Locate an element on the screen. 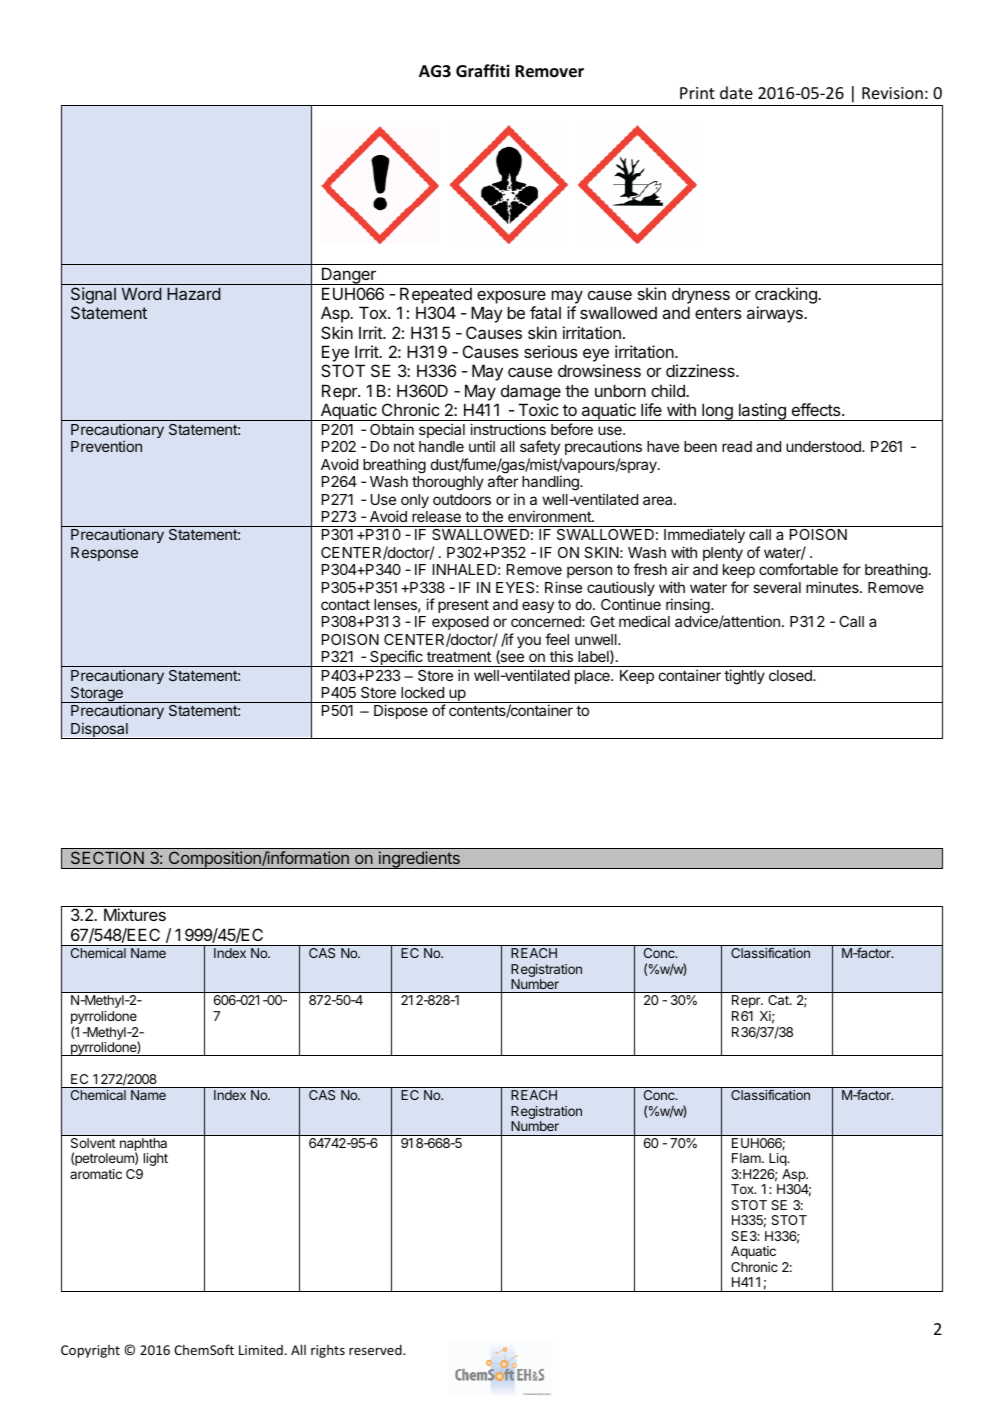 The image size is (1003, 1419). comfortable is located at coordinates (798, 569).
